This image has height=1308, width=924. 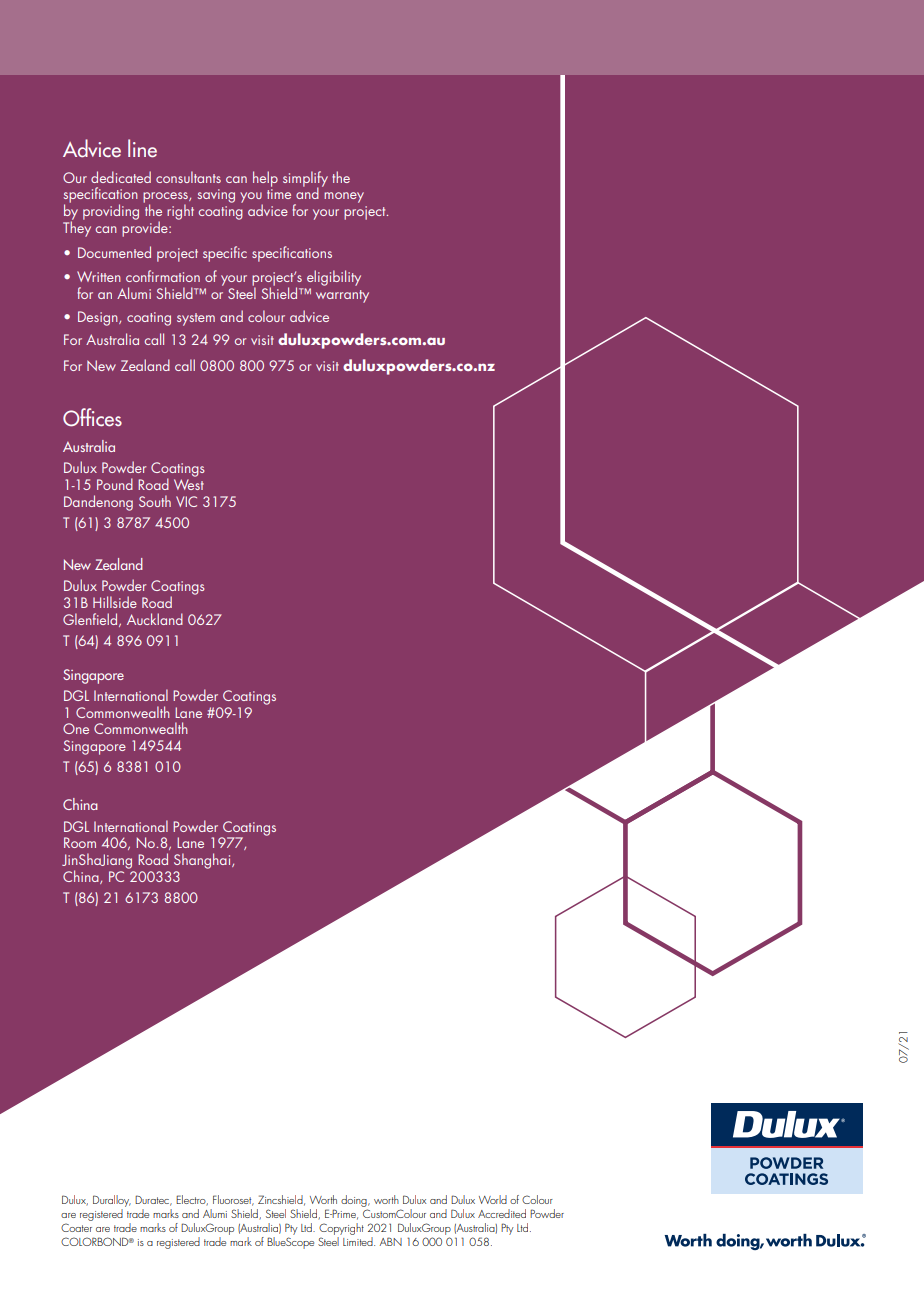 What do you see at coordinates (155, 619) in the image?
I see `Auckland` at bounding box center [155, 619].
